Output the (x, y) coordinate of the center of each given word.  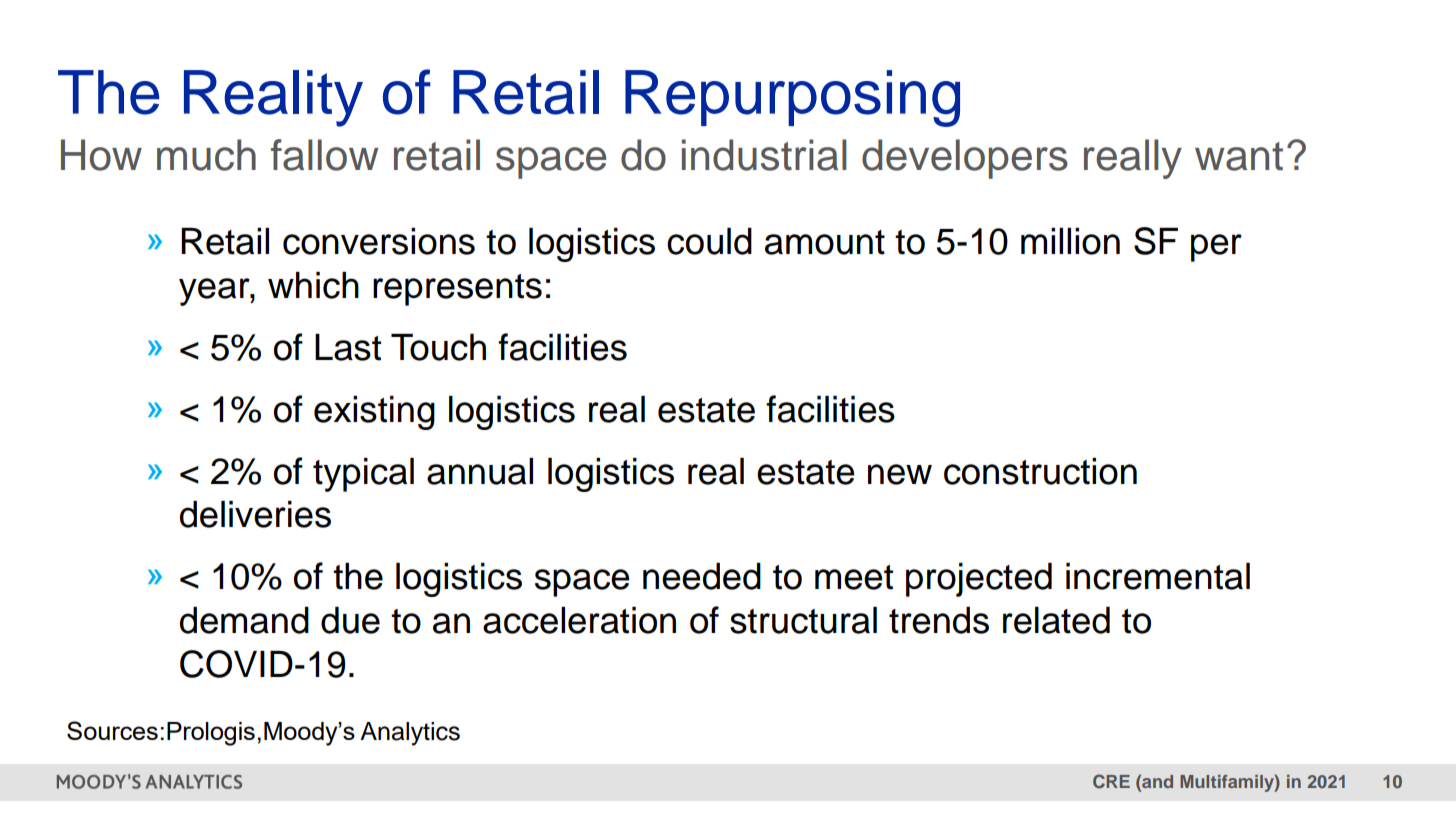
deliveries (255, 514)
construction (1040, 471)
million (1070, 241)
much (206, 155)
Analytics (410, 734)
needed (702, 576)
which (313, 285)
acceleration (579, 620)
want (1239, 156)
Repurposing (792, 98)
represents (457, 290)
